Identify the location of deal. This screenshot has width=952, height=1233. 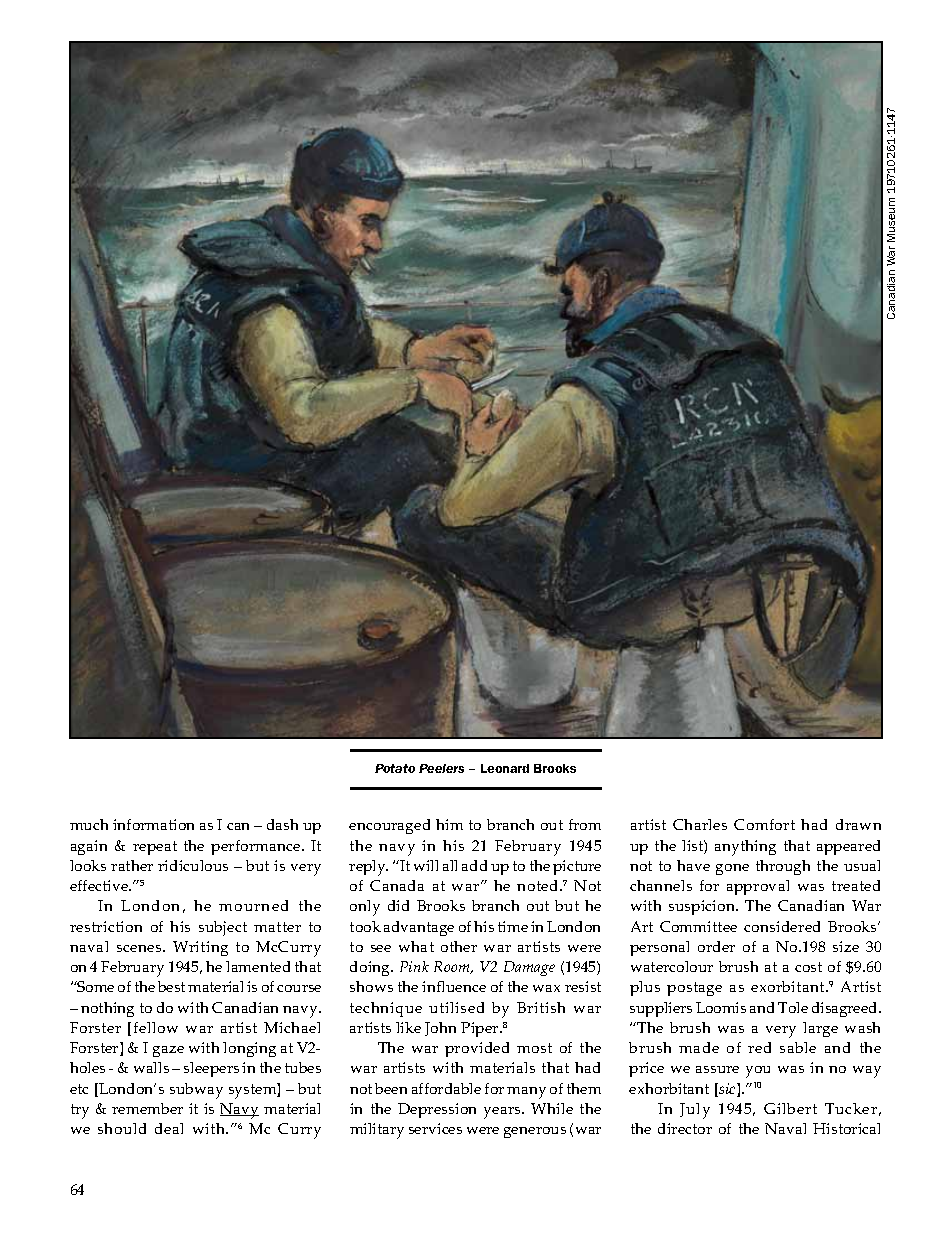
(169, 1128).
